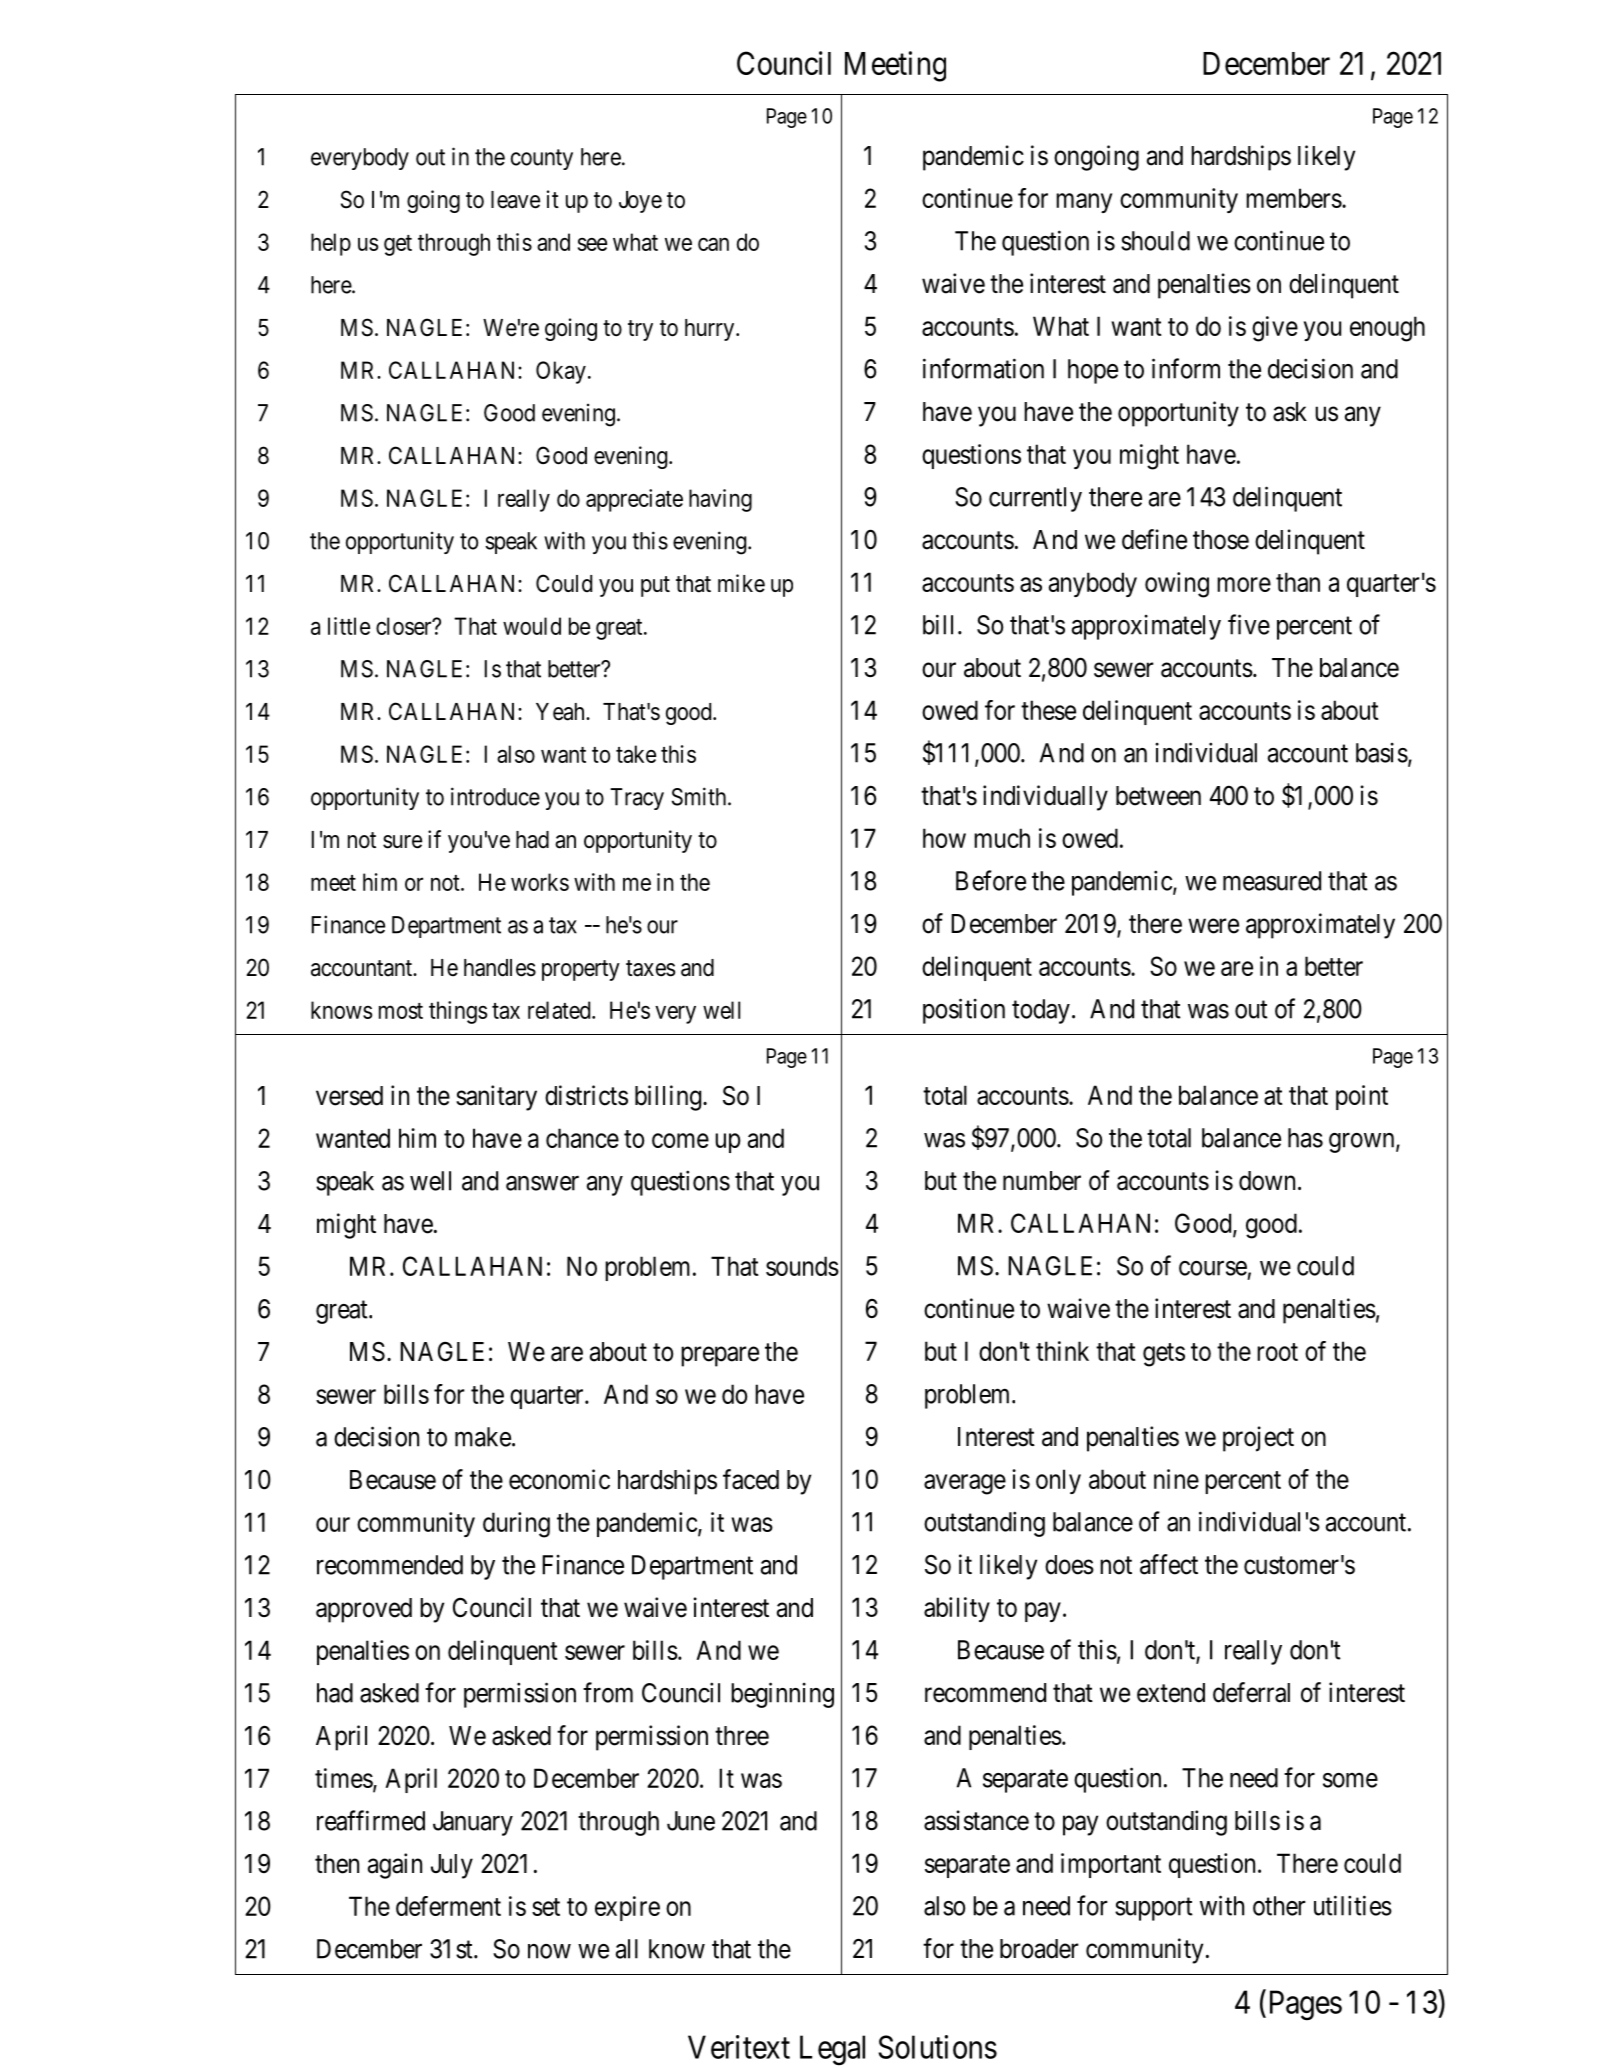  I want to click on deferment, so click(448, 1906).
